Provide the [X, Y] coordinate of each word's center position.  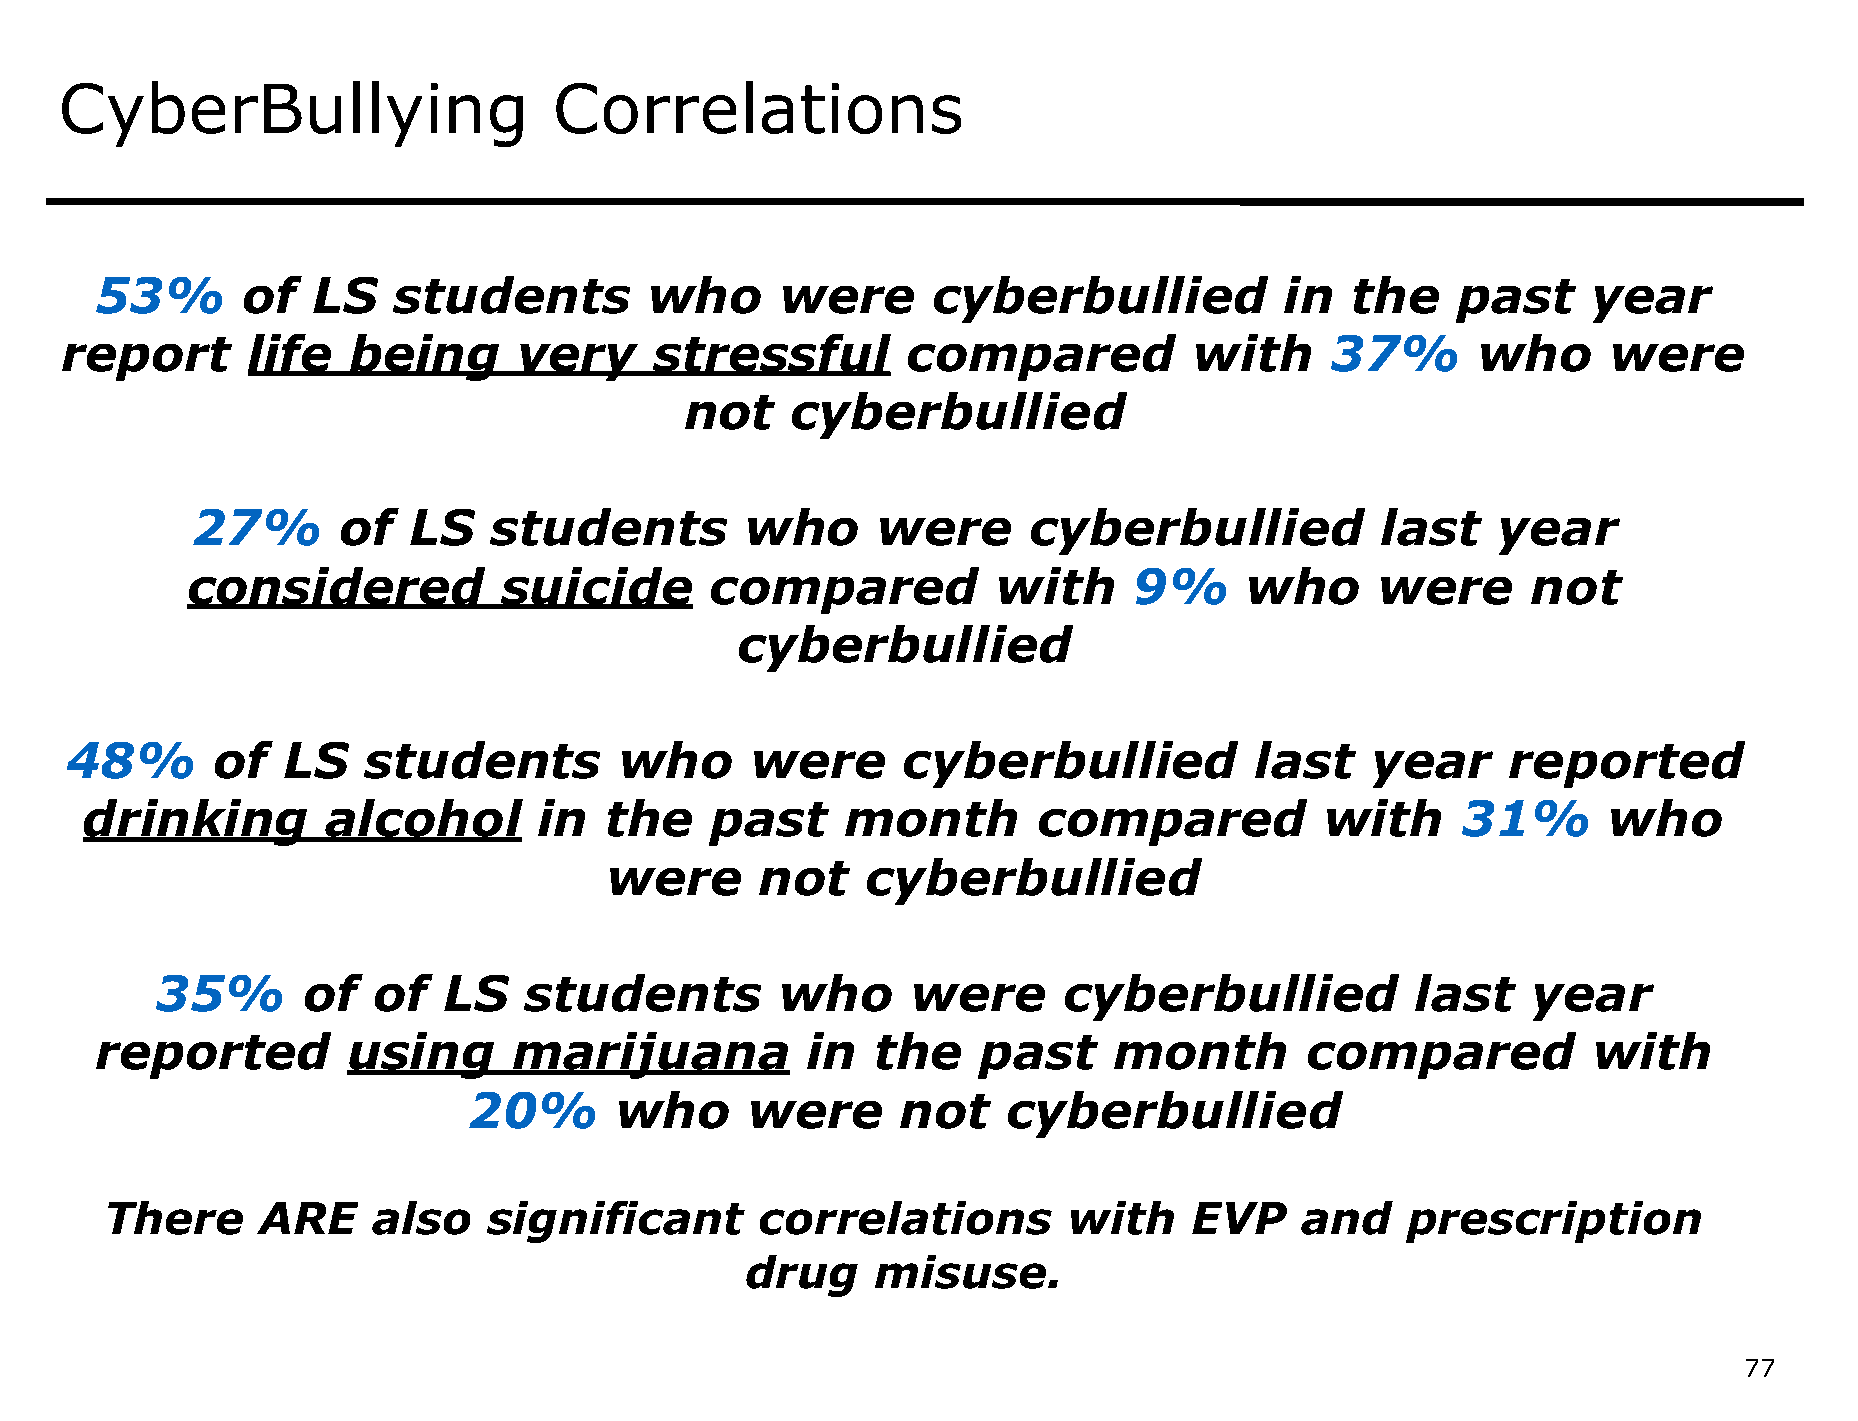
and [1347, 1218]
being [425, 357]
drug [802, 1276]
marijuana [650, 1055]
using [422, 1055]
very [580, 362]
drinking [197, 822]
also [421, 1218]
